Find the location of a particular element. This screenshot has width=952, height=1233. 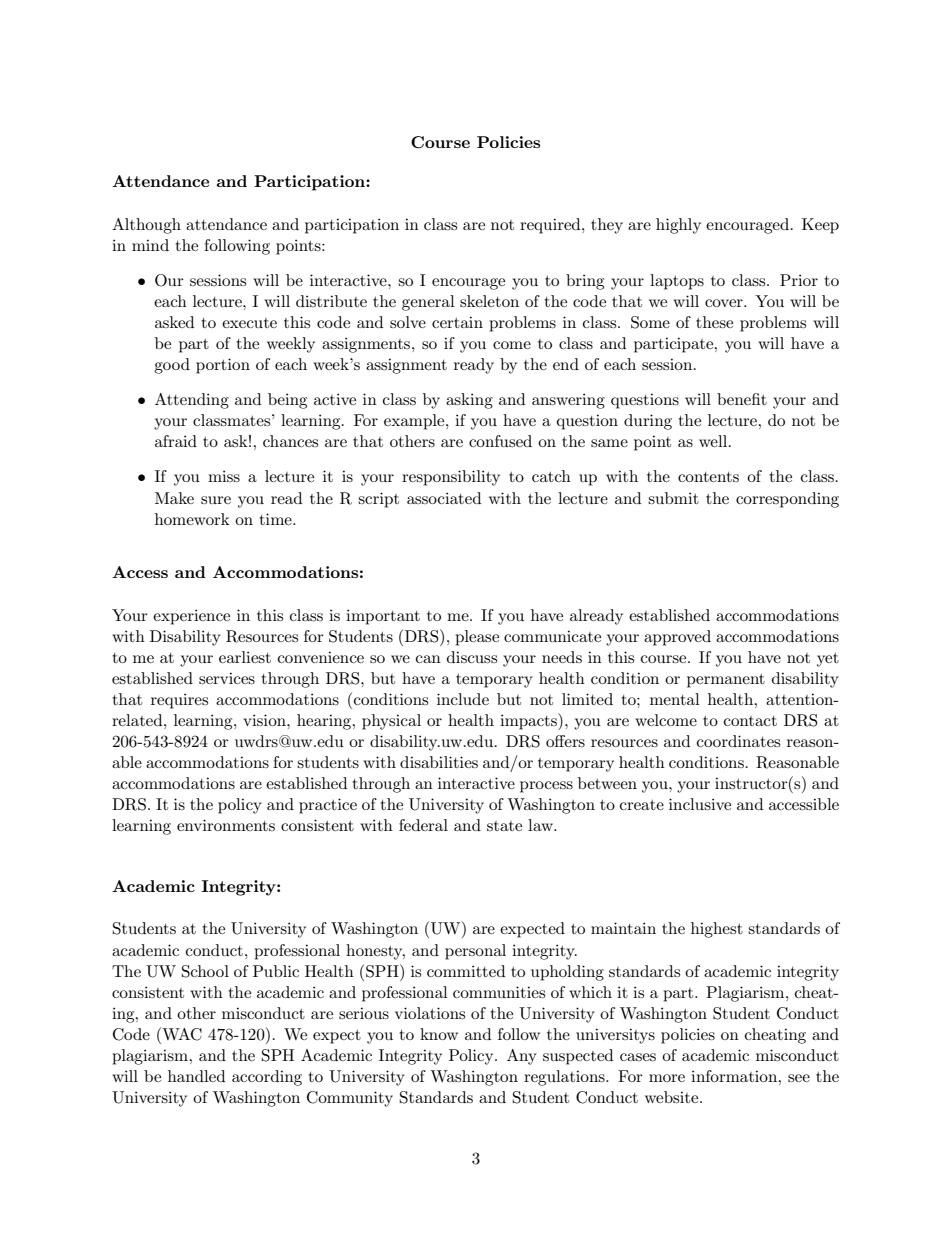

required is located at coordinates (551, 226).
